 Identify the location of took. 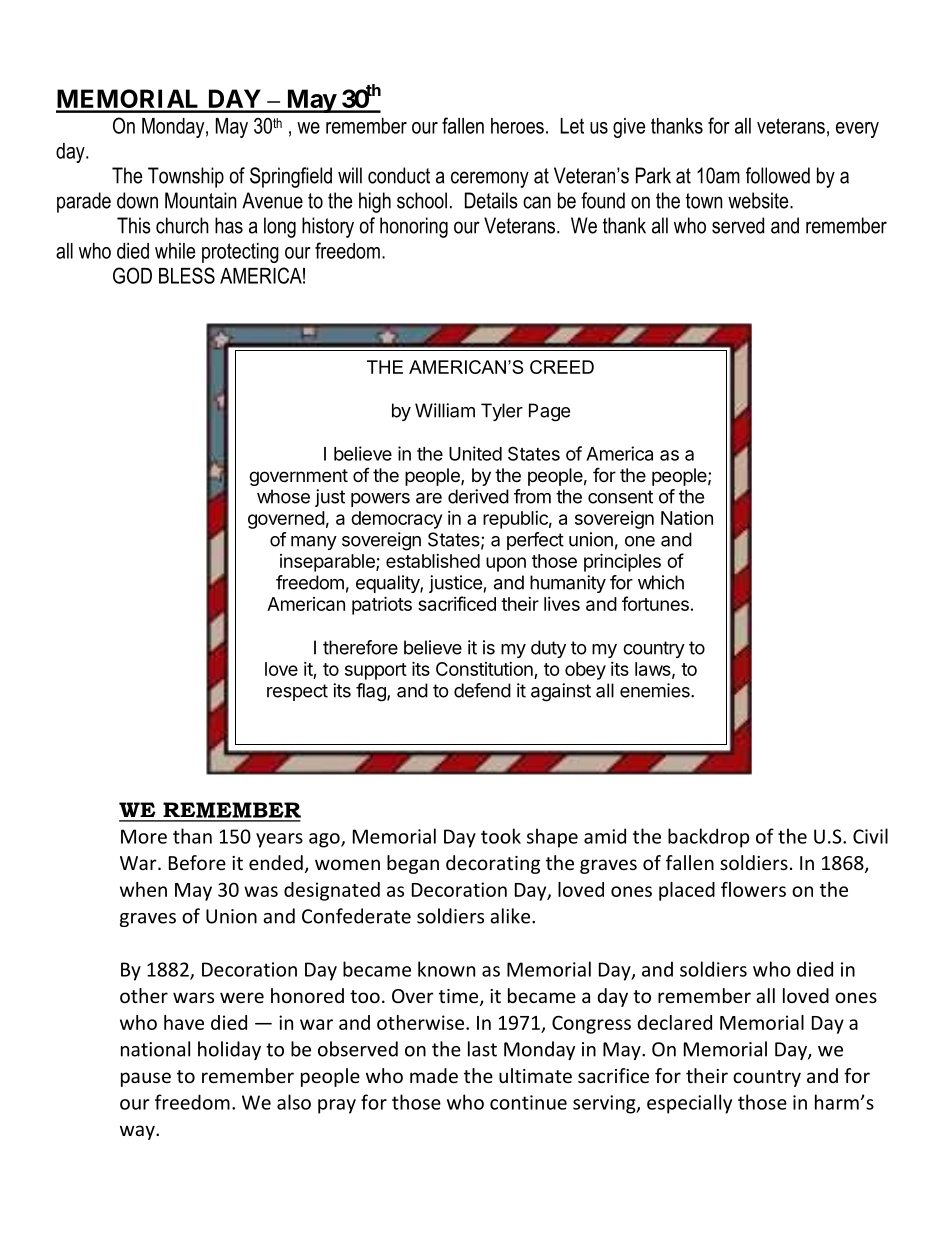
(501, 836).
